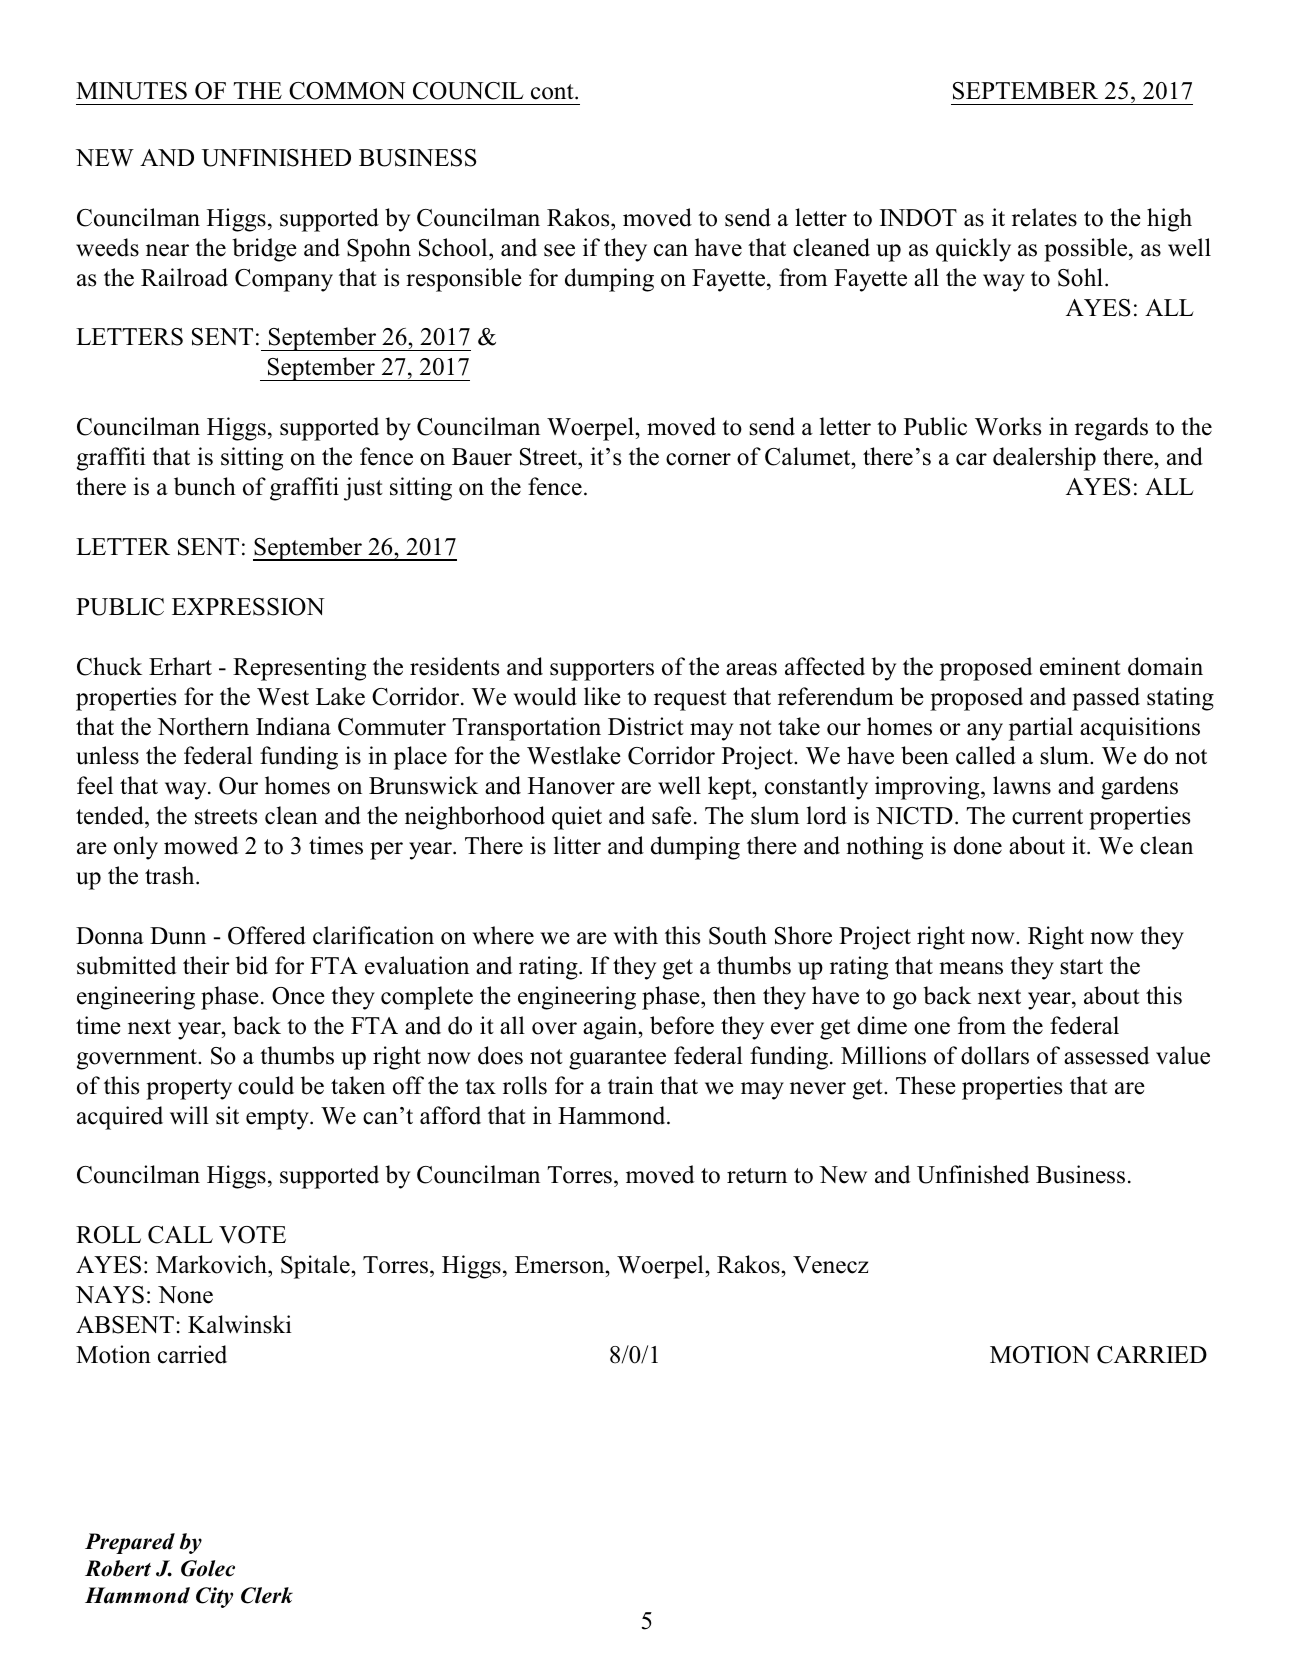  Describe the element at coordinates (267, 1595) in the document. I see `Clerk` at that location.
